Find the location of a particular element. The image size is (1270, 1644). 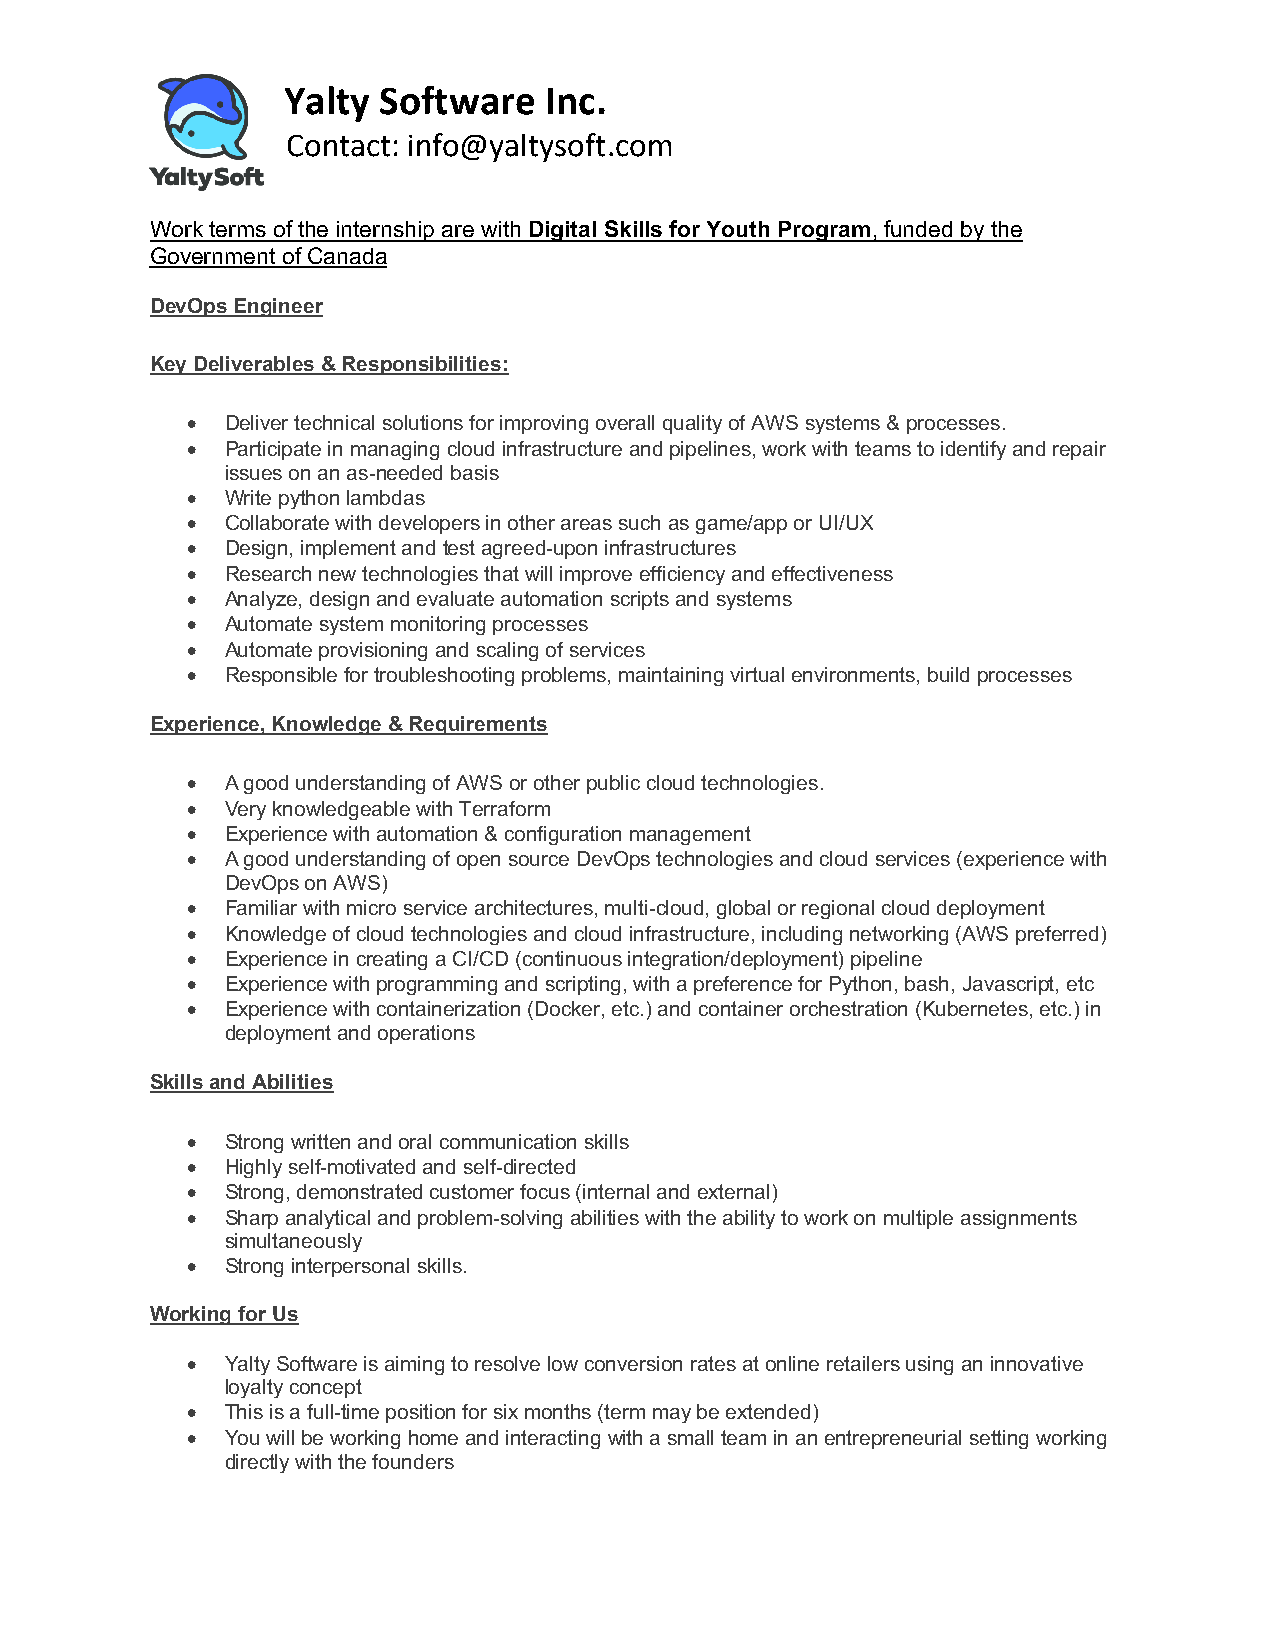

build is located at coordinates (948, 674).
